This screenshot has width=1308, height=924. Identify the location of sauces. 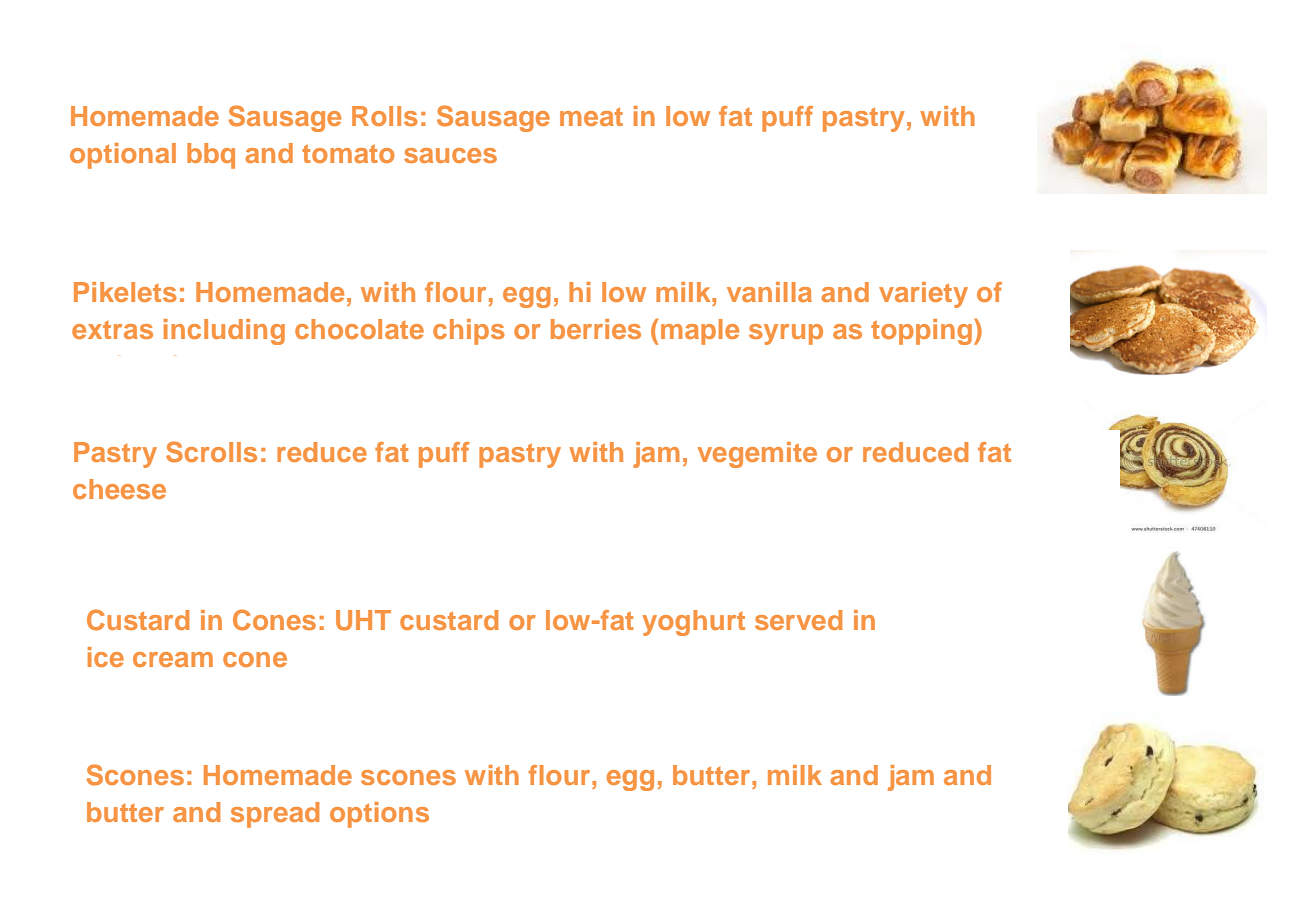
(450, 155).
